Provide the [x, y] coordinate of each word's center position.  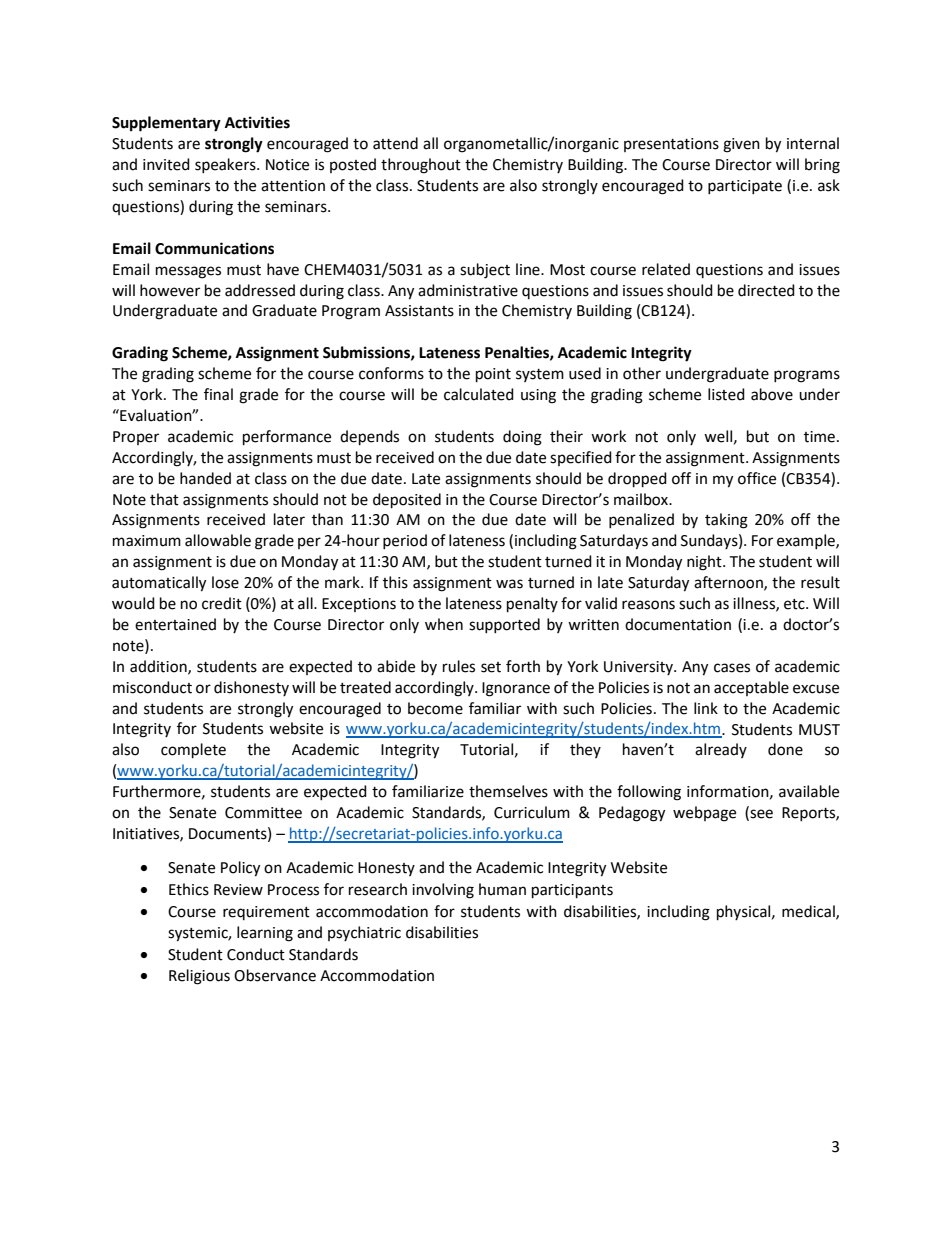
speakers [226, 165]
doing [522, 438]
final [218, 394]
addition [159, 667]
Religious [199, 977]
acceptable [751, 688]
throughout [421, 166]
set [491, 667]
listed [726, 394]
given [741, 145]
